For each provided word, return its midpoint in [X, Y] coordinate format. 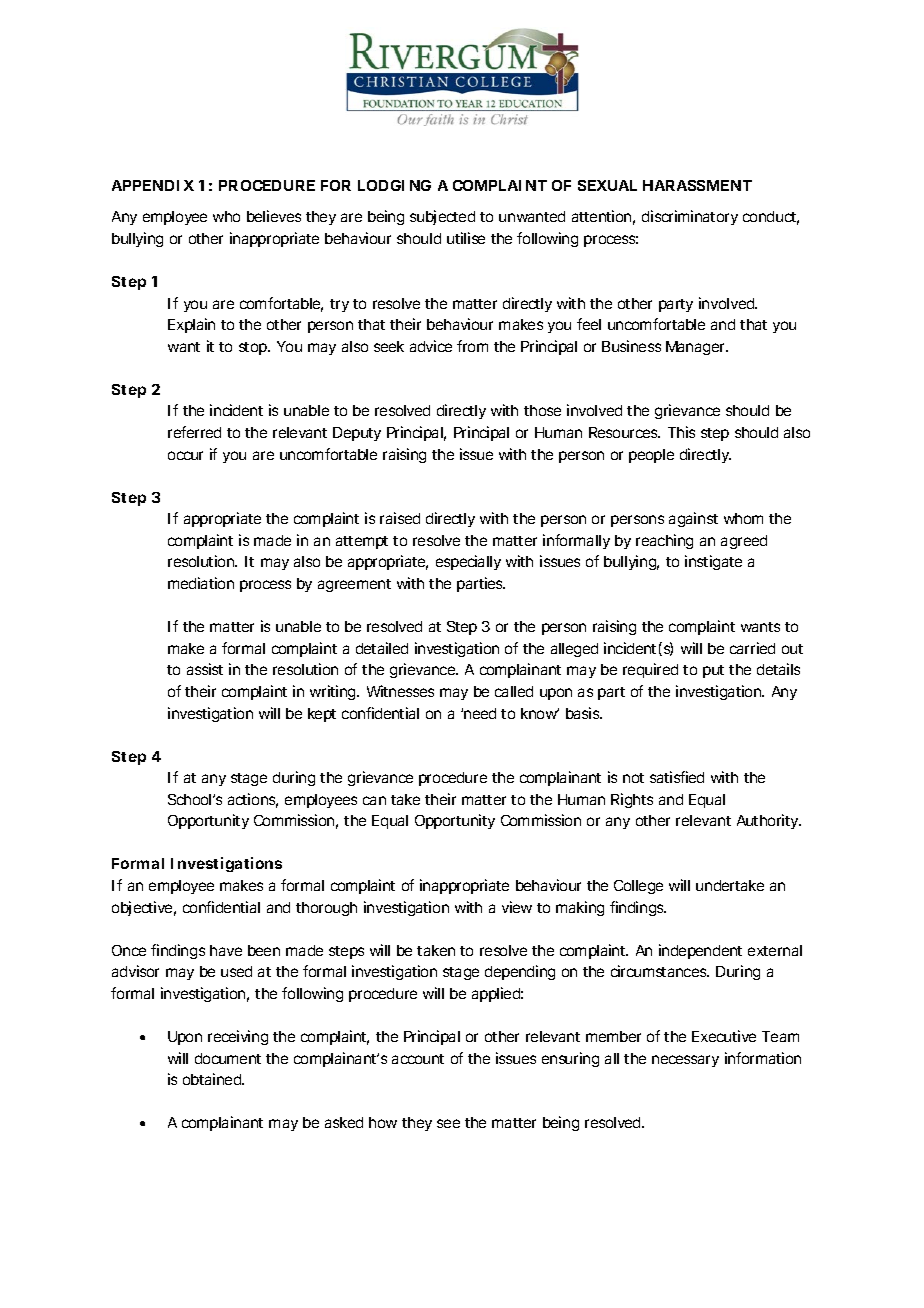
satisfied [677, 777]
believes [274, 216]
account [418, 1059]
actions [253, 800]
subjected [442, 217]
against [693, 519]
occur [185, 455]
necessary [685, 1061]
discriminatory [690, 217]
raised [400, 518]
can [374, 800]
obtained [213, 1079]
